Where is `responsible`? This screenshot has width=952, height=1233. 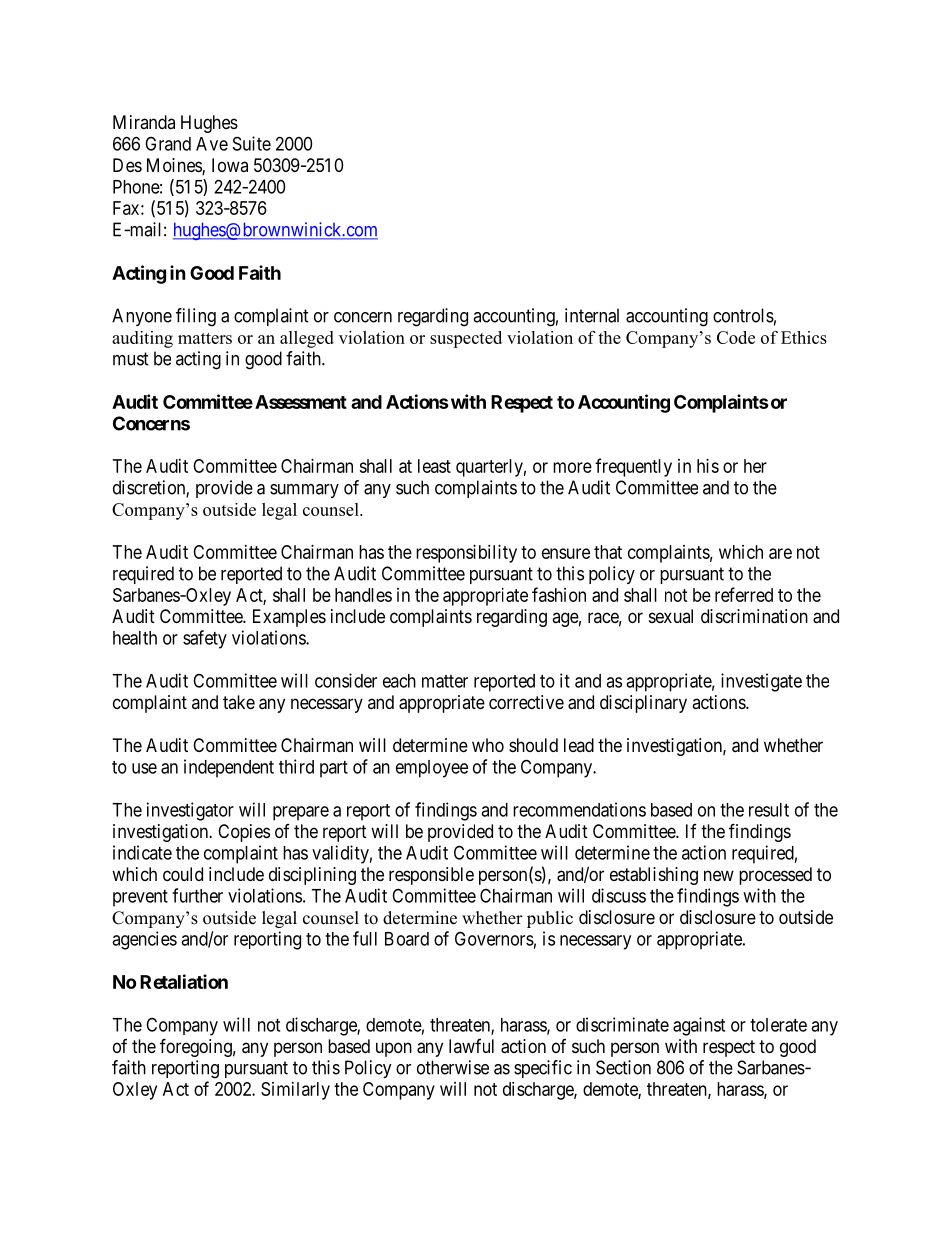
responsible is located at coordinates (431, 876).
